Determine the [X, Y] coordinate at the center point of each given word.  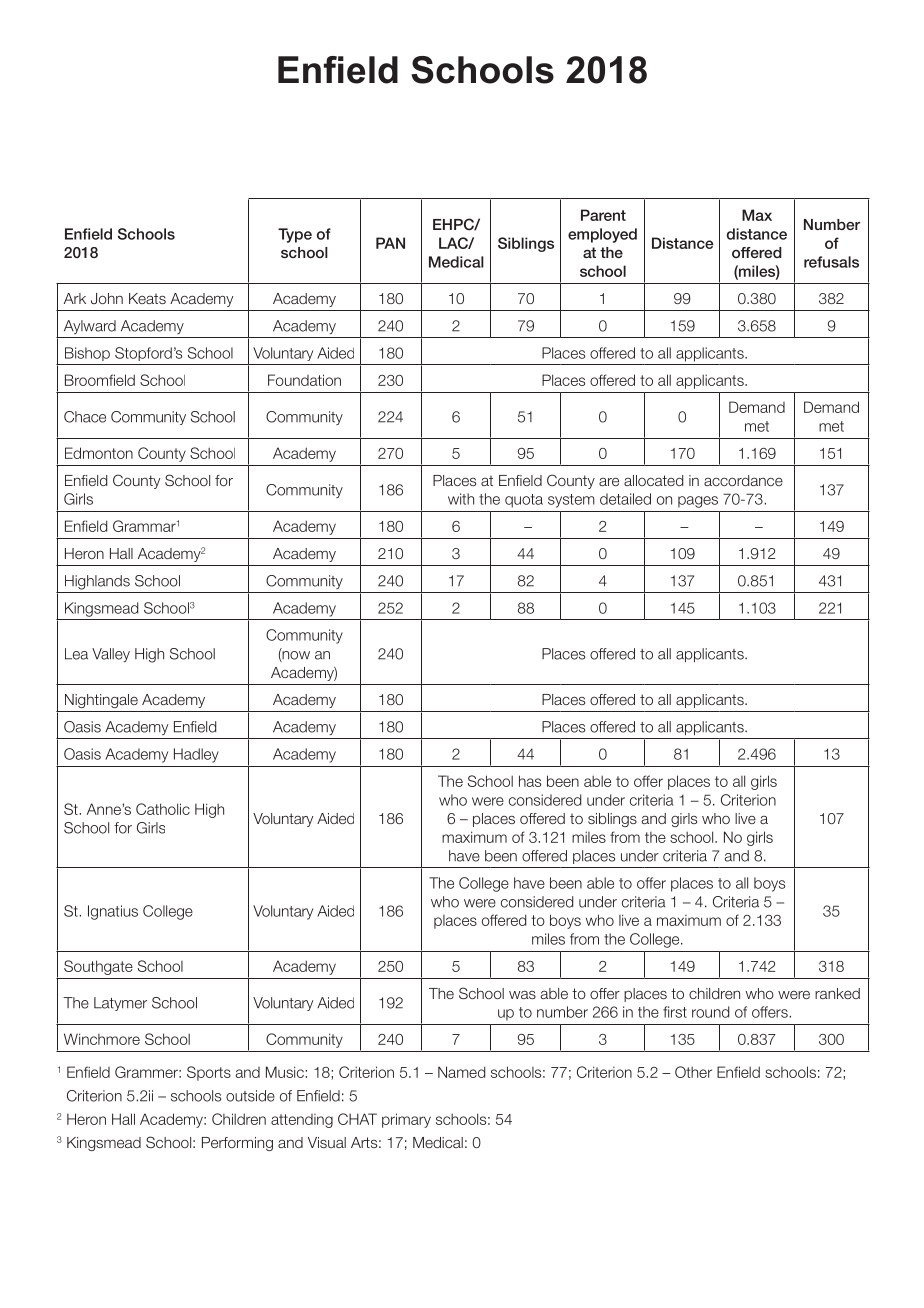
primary [406, 1120]
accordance [743, 480]
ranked [837, 993]
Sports [209, 1073]
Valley [111, 655]
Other [693, 1072]
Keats [147, 298]
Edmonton [99, 453]
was [522, 995]
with [461, 499]
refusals [831, 262]
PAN [390, 243]
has [530, 781]
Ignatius [113, 912]
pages [698, 502]
